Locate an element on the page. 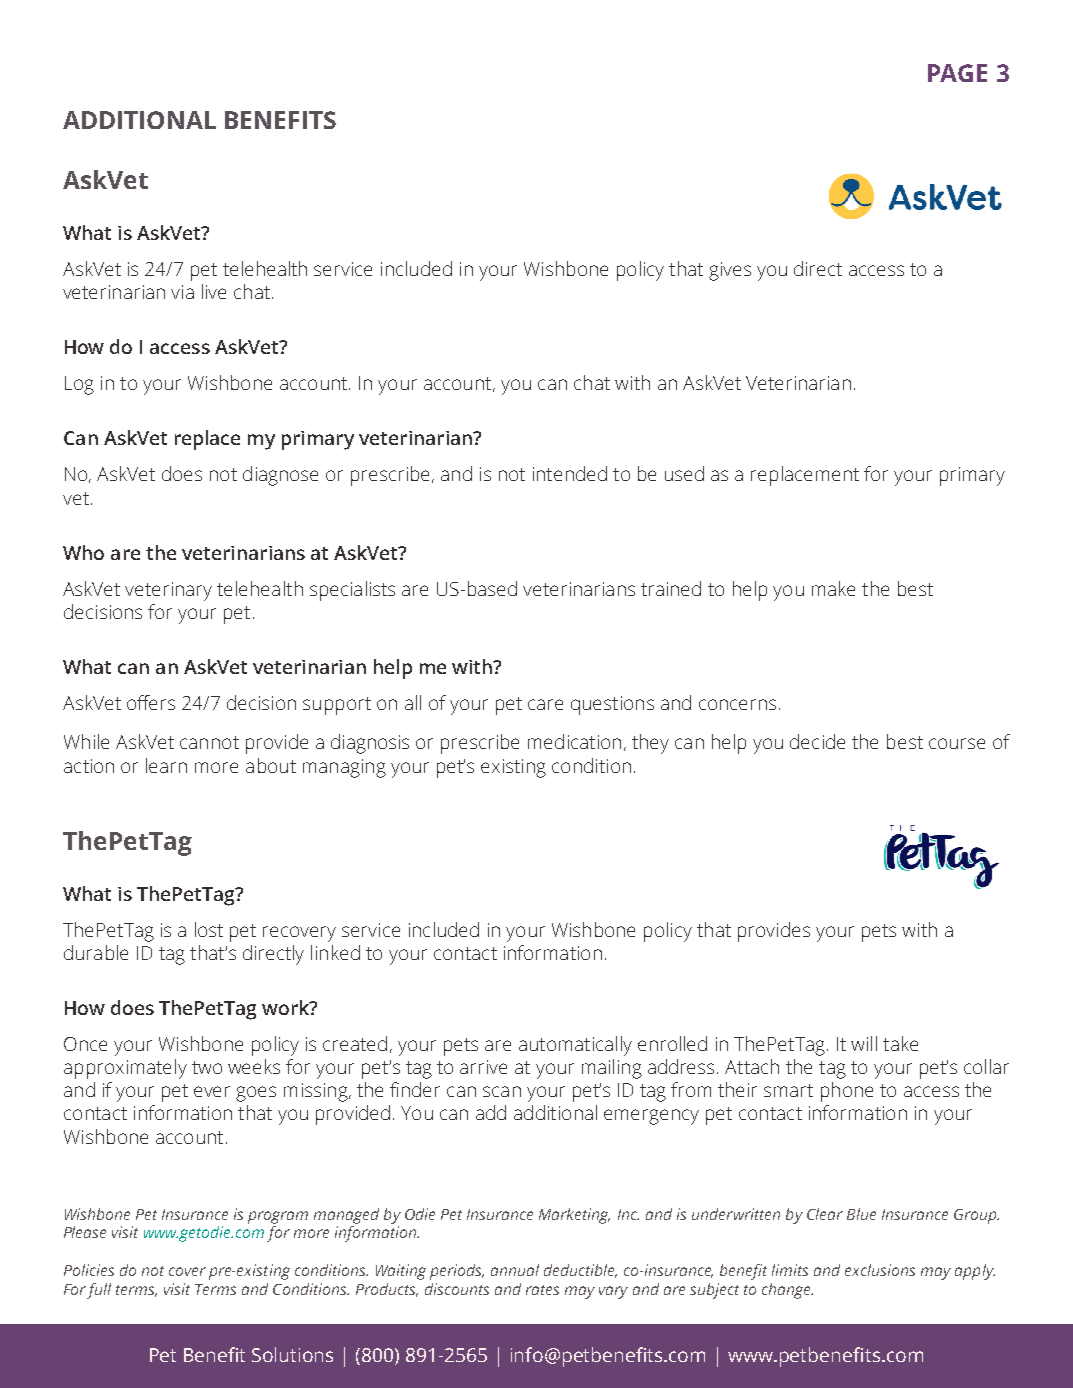 This image has width=1073, height=1388. rates is located at coordinates (542, 1290).
